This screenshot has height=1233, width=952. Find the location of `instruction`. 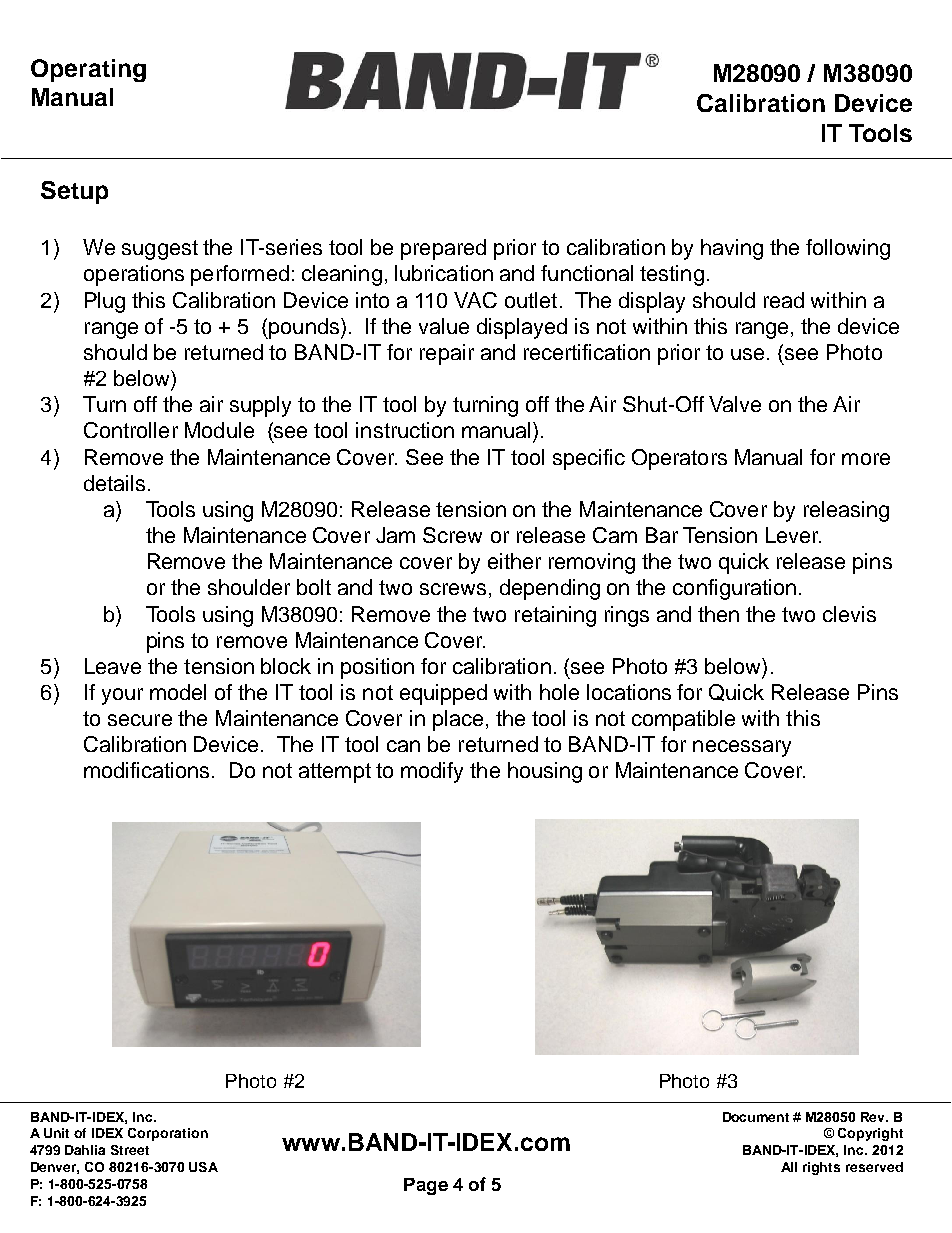

instruction is located at coordinates (405, 430).
